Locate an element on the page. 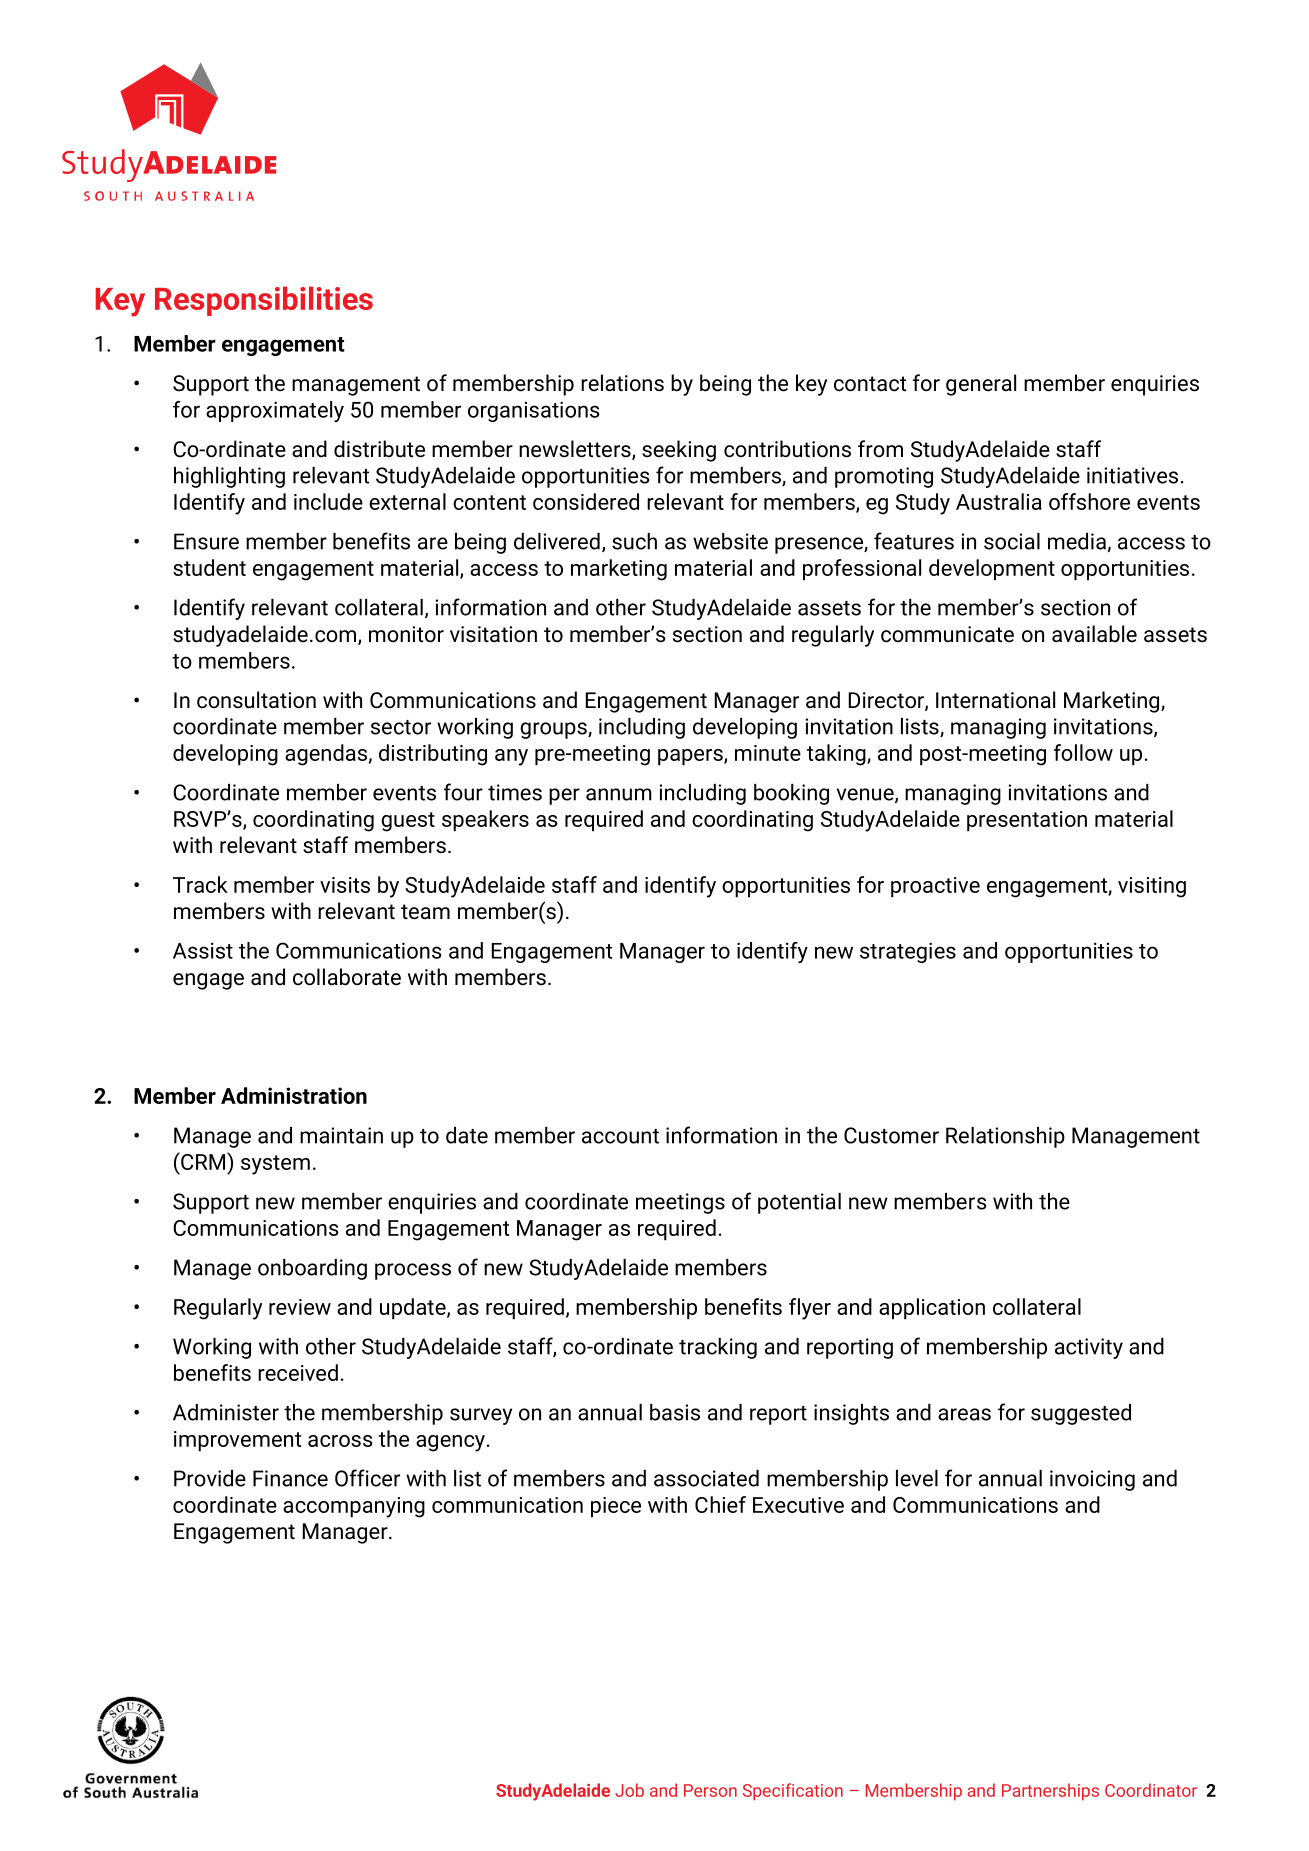  account is located at coordinates (620, 1136).
